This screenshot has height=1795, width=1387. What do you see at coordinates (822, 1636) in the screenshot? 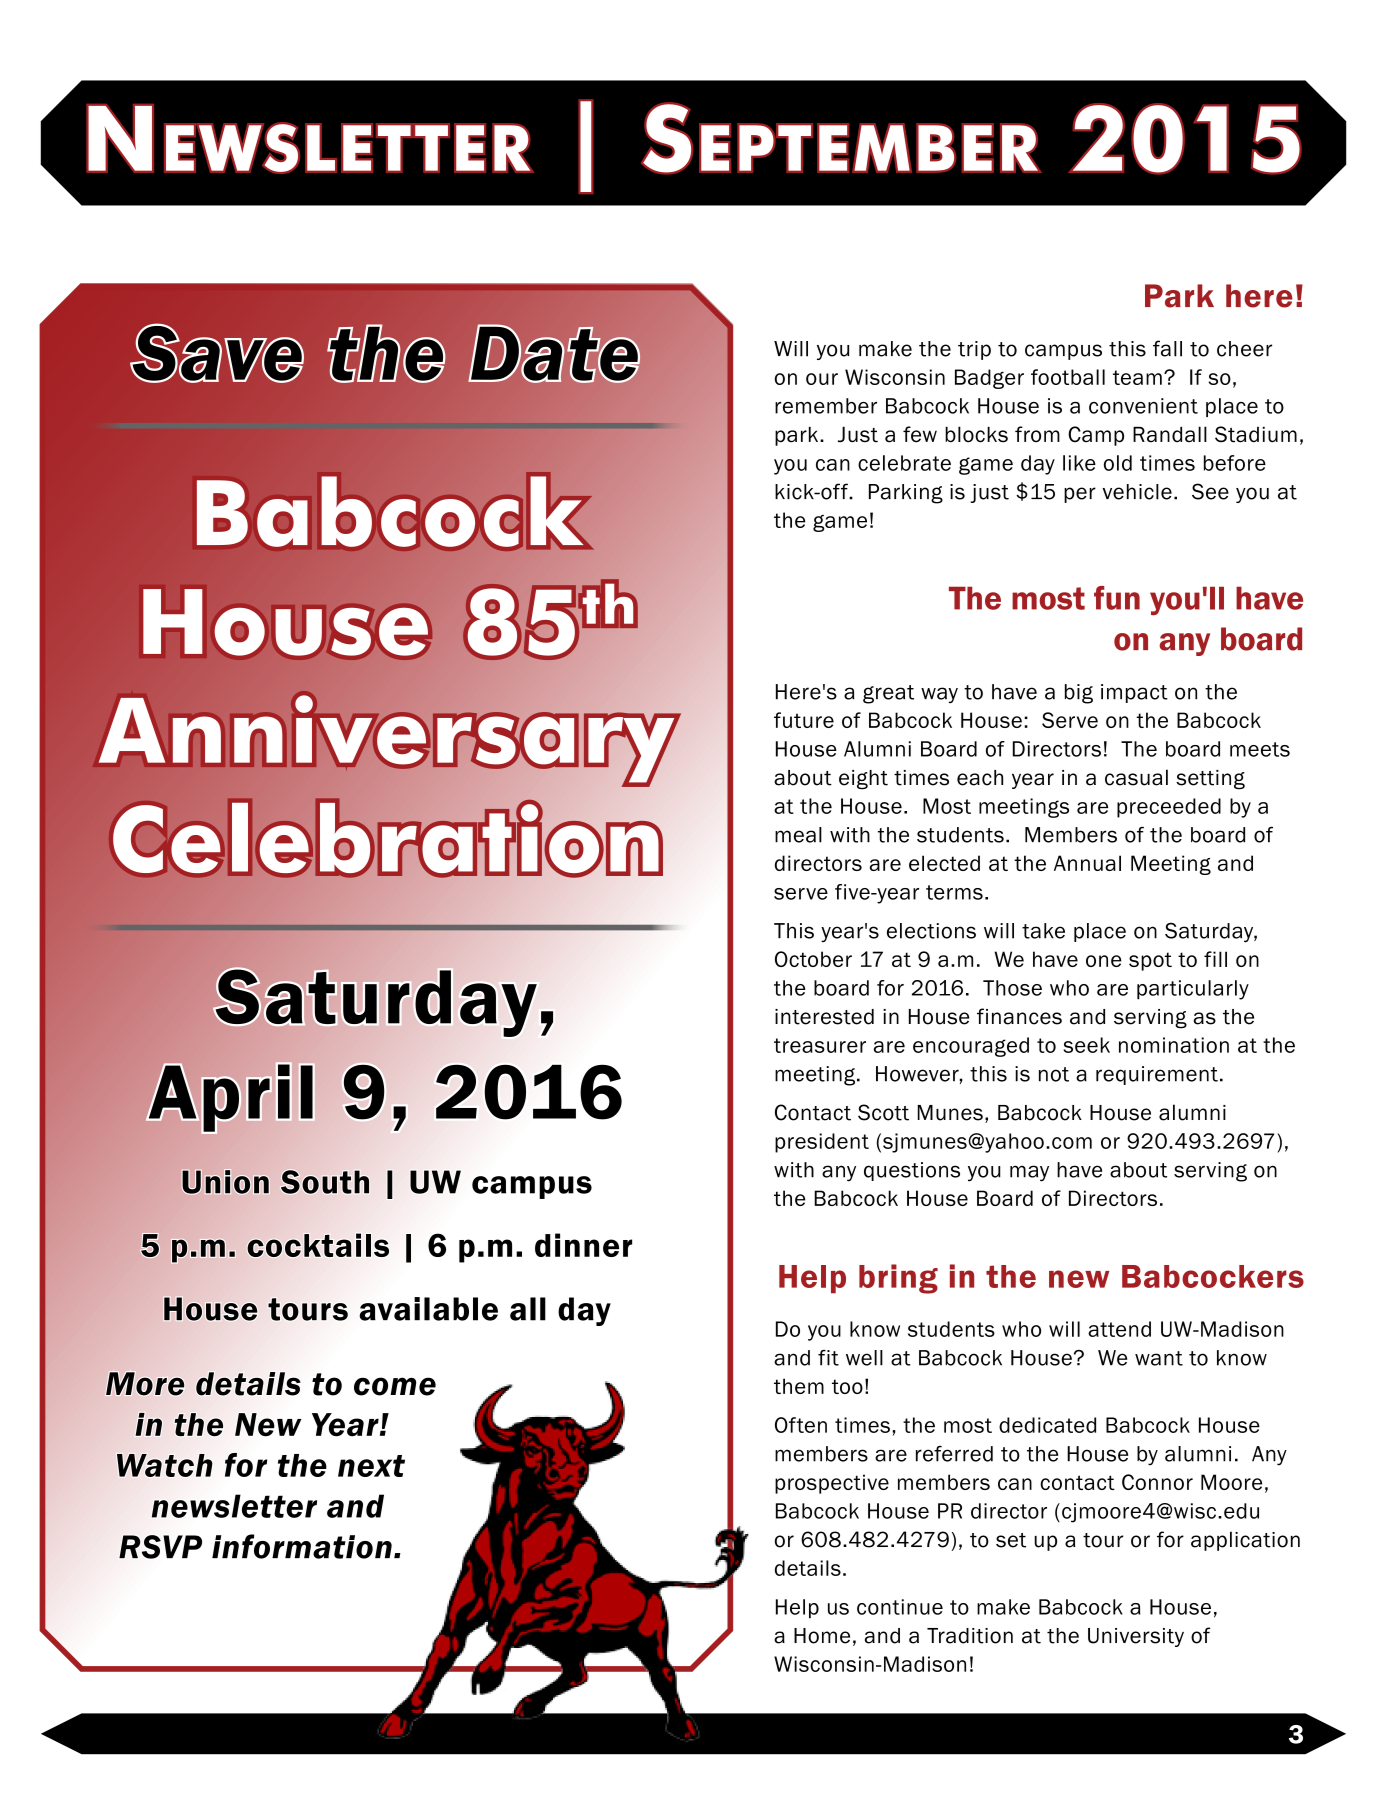
I see `Home` at bounding box center [822, 1636].
